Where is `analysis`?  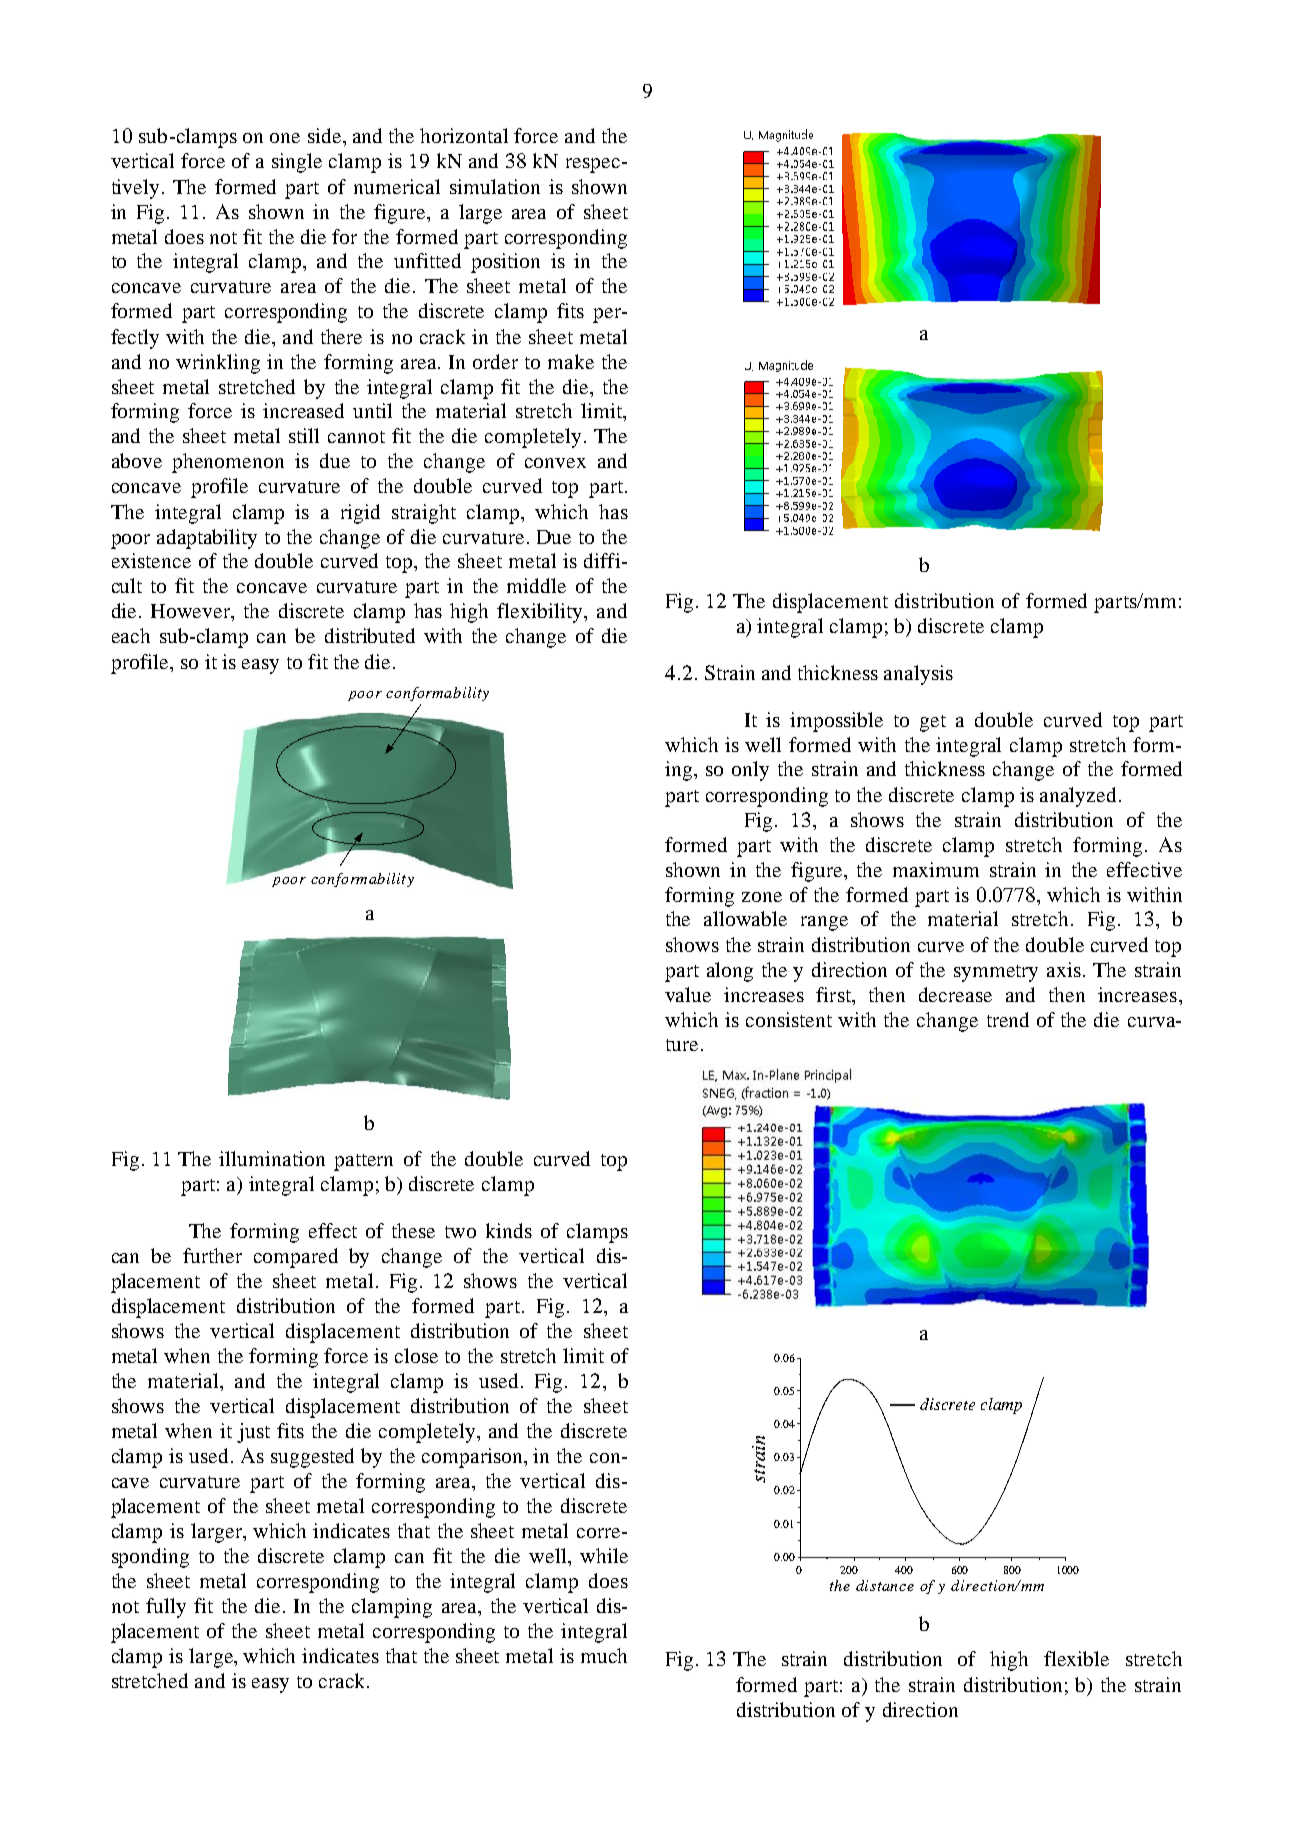
analysis is located at coordinates (918, 675).
